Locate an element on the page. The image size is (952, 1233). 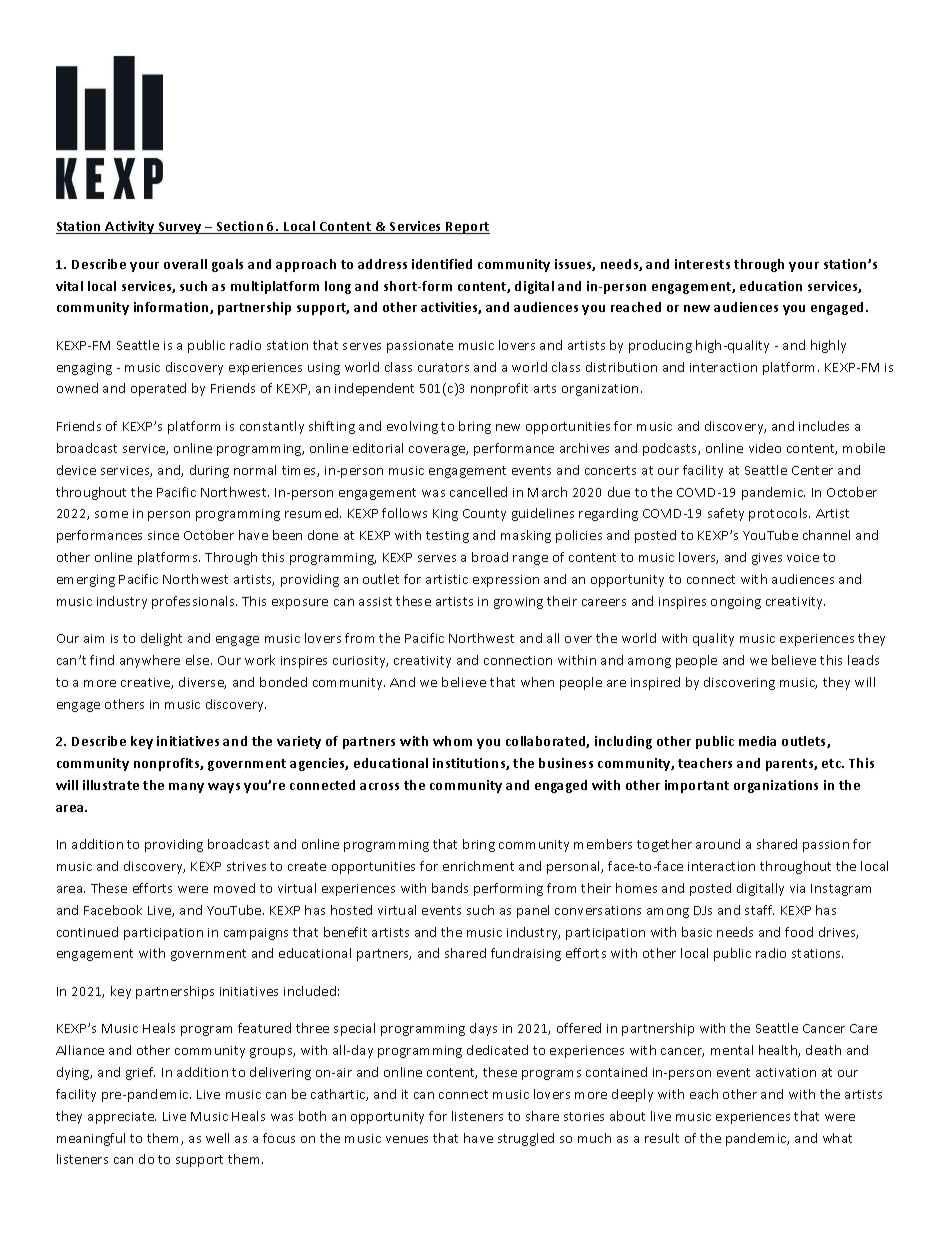
enrichment is located at coordinates (478, 866).
